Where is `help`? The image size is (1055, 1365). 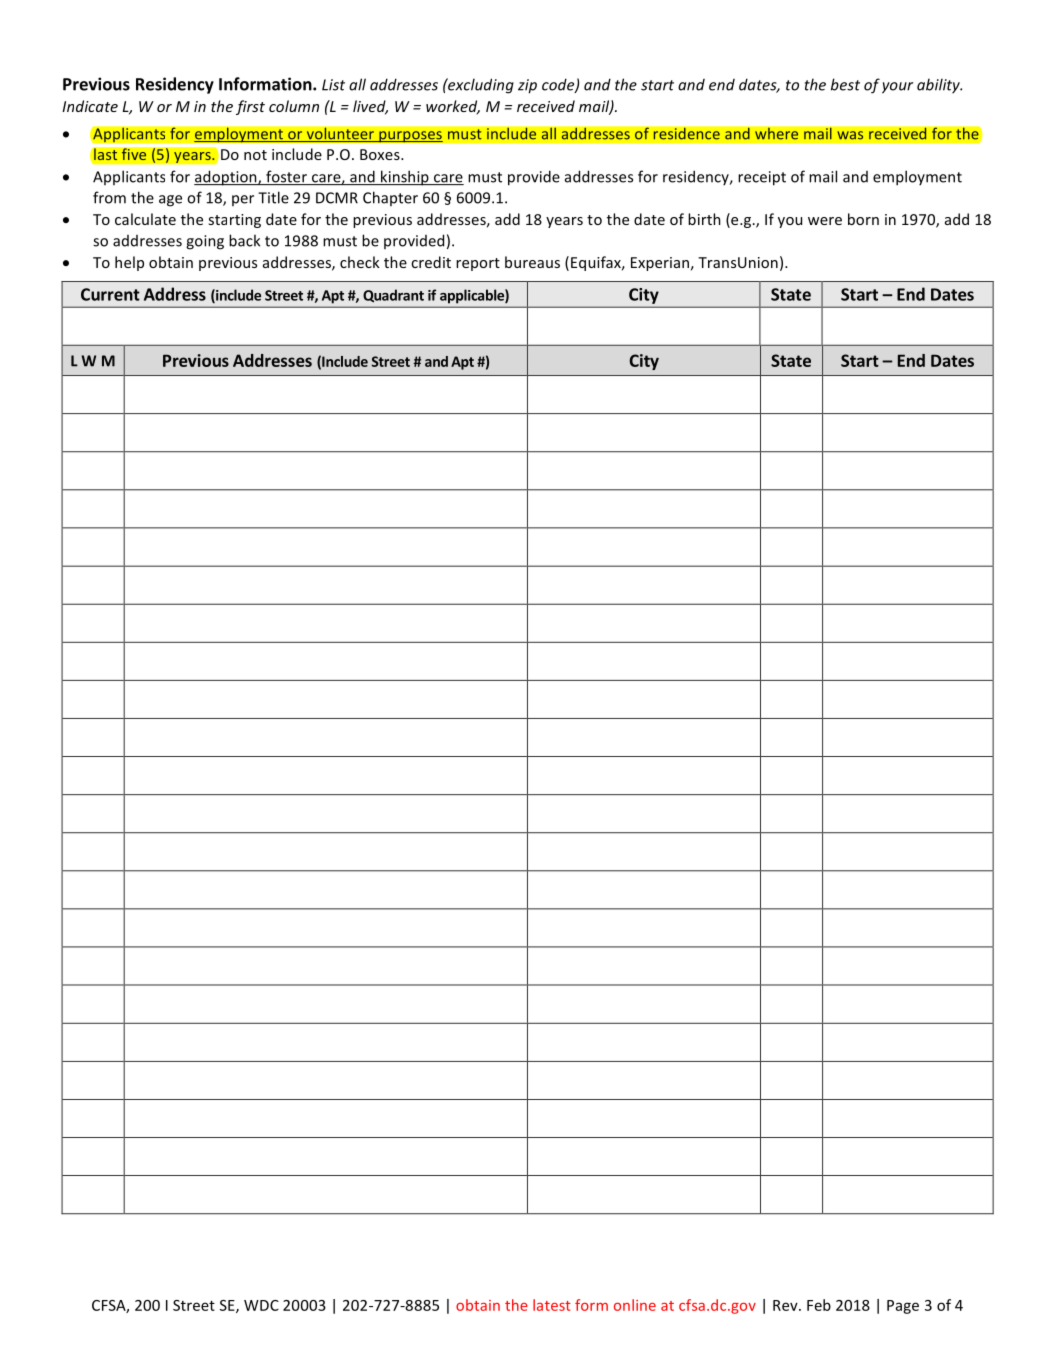
help is located at coordinates (129, 263).
